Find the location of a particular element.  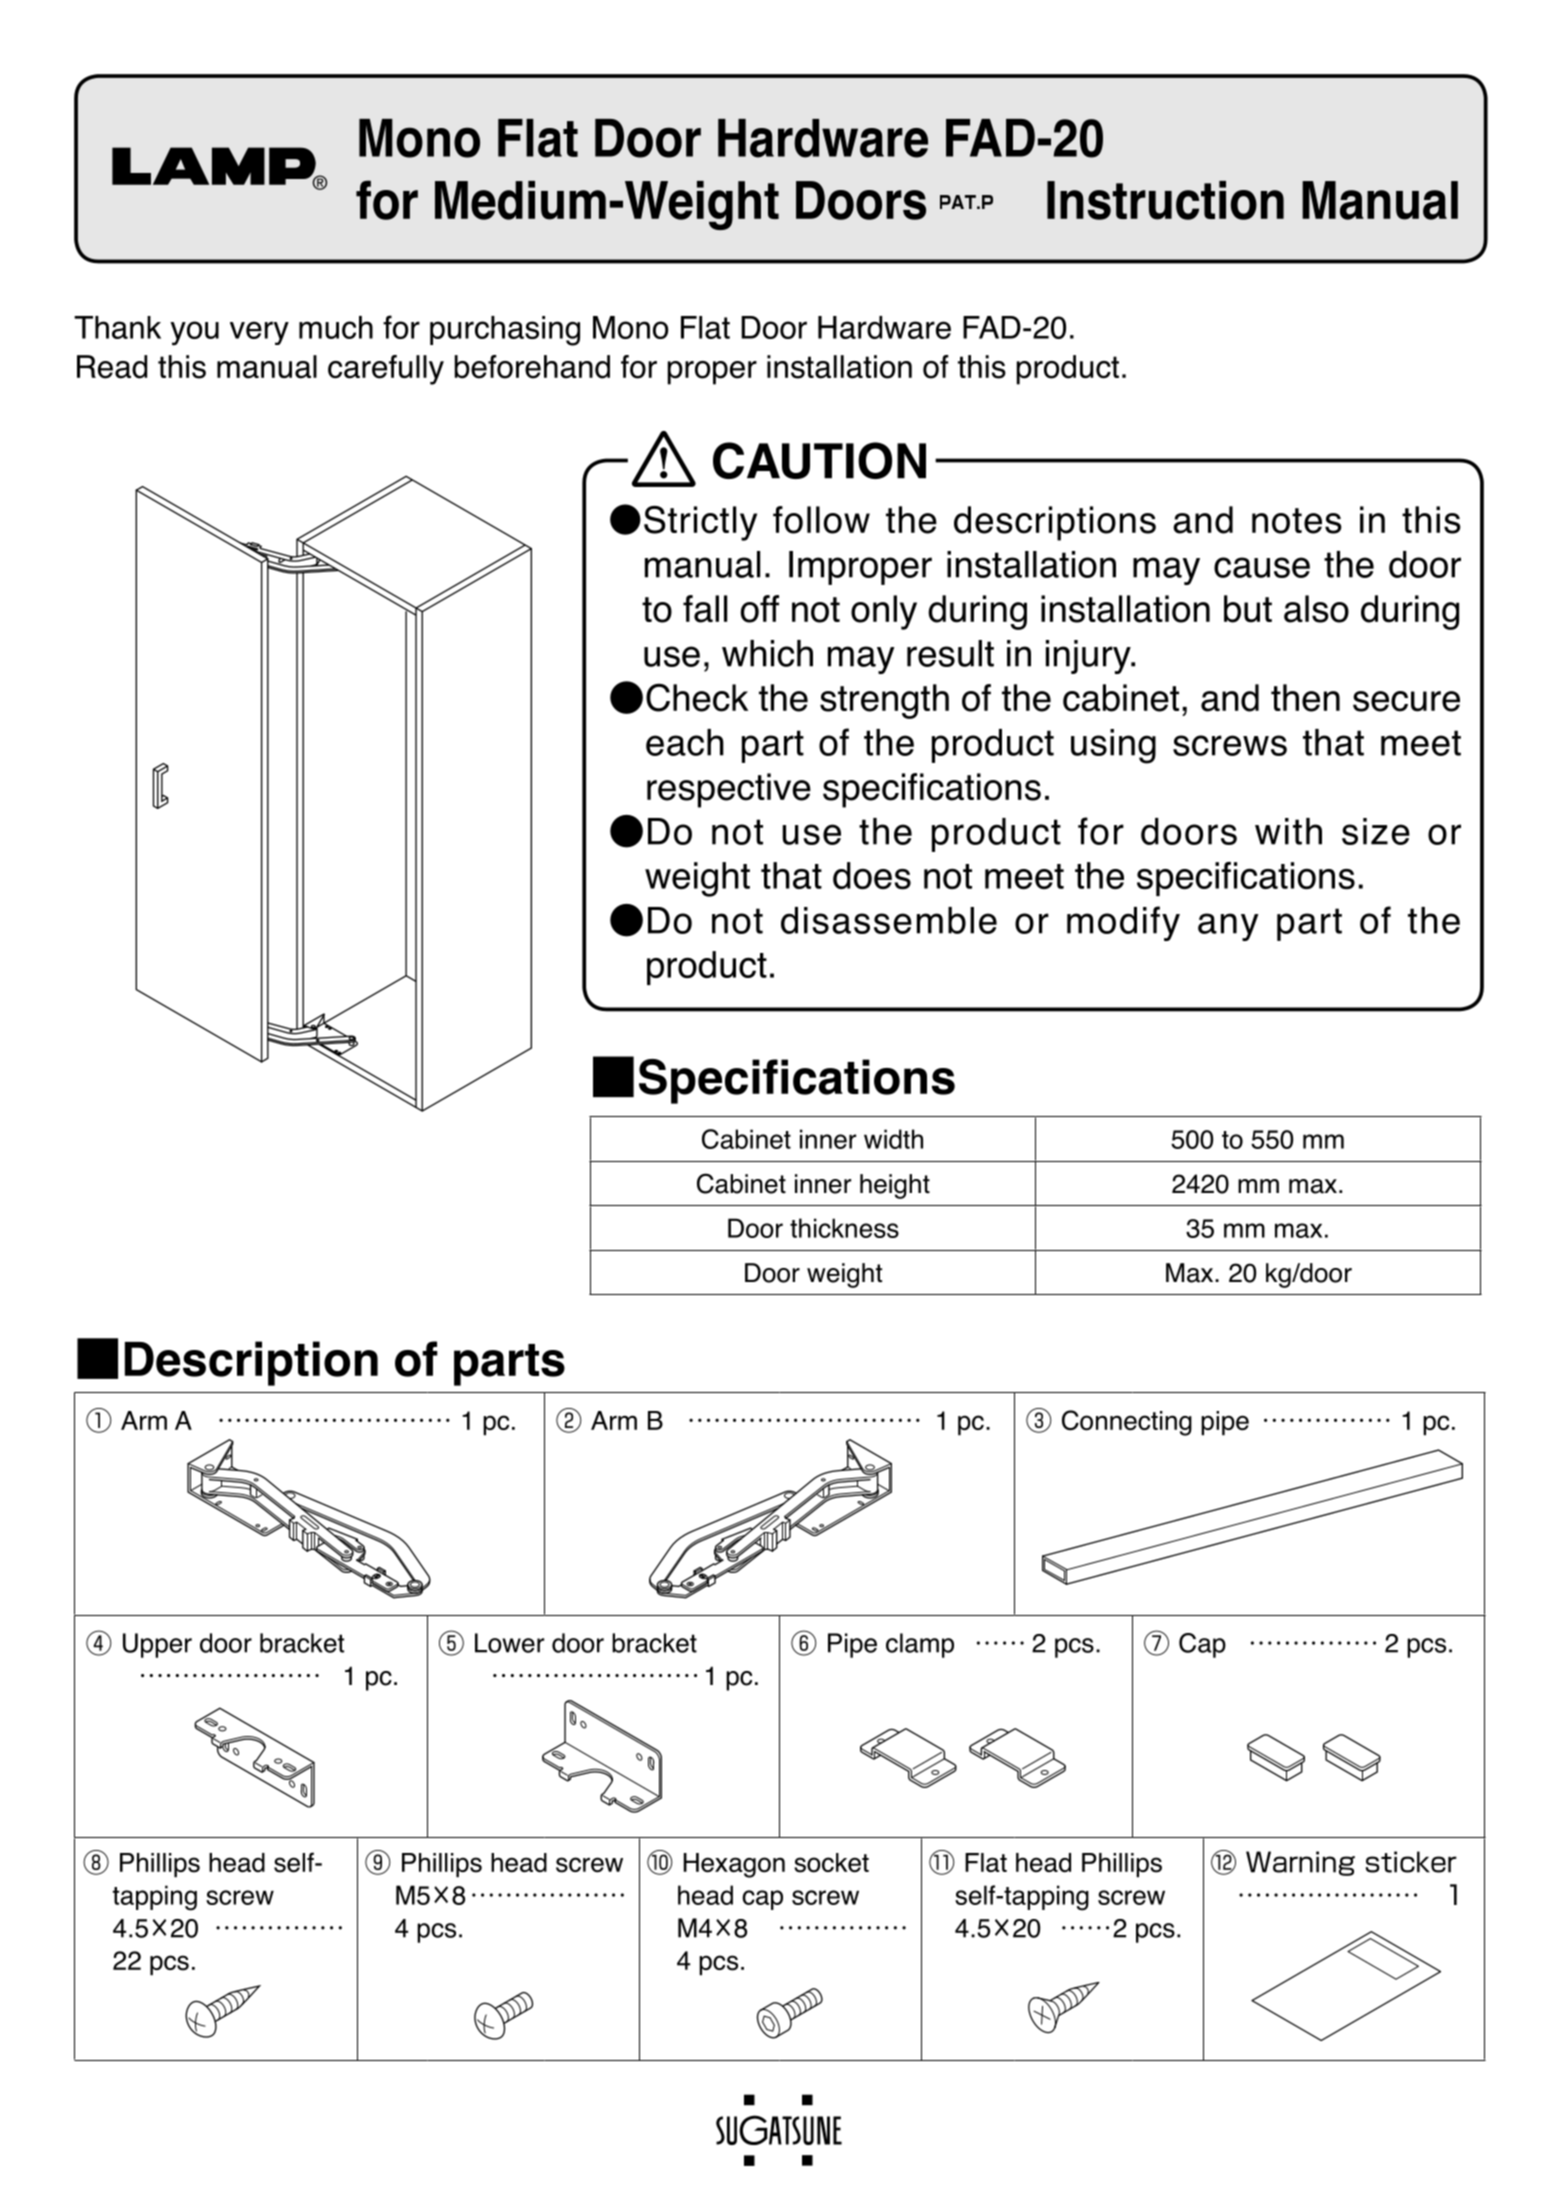

each is located at coordinates (685, 742).
